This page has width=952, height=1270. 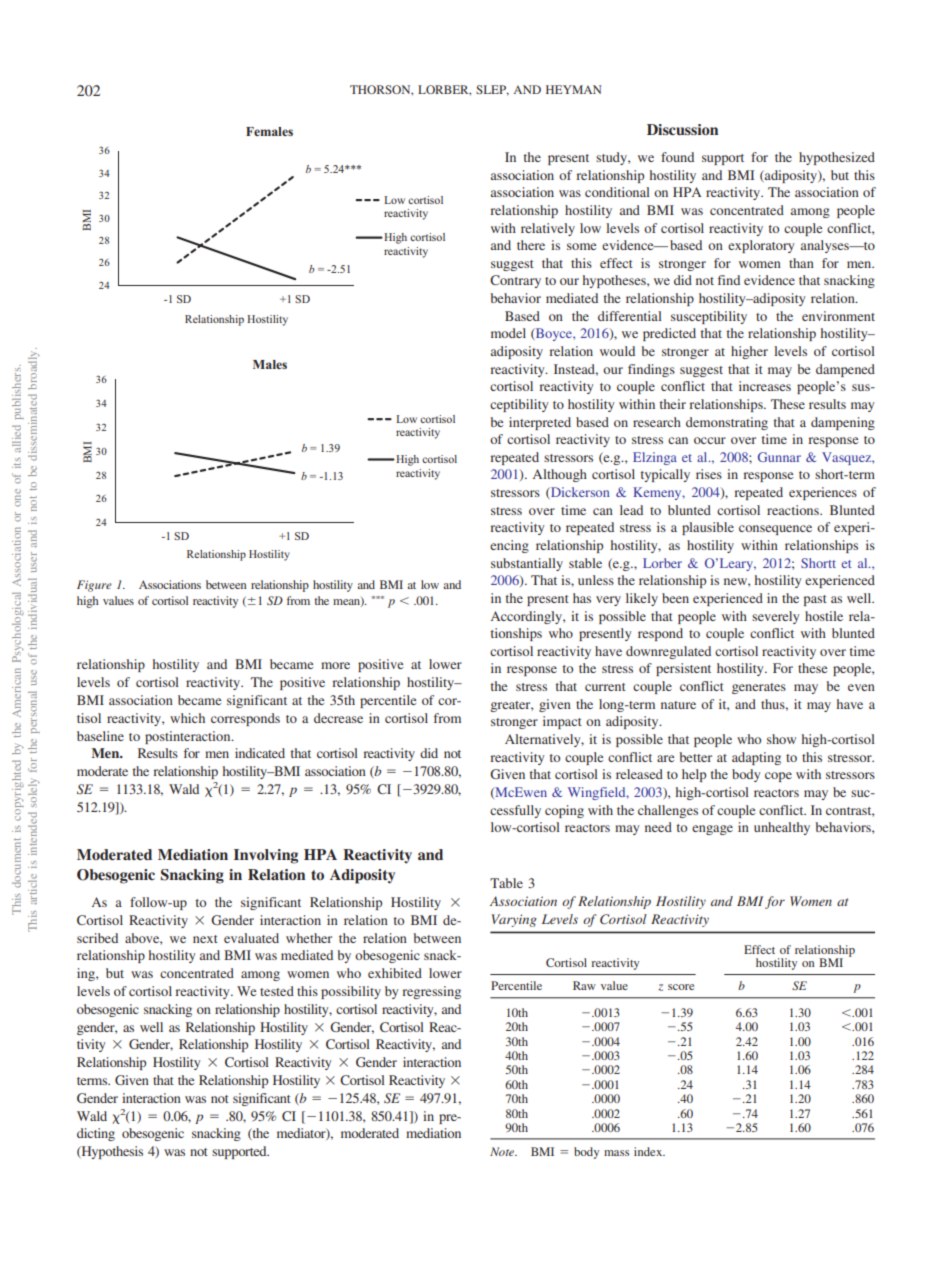 What do you see at coordinates (562, 722) in the page?
I see `impact` at bounding box center [562, 722].
